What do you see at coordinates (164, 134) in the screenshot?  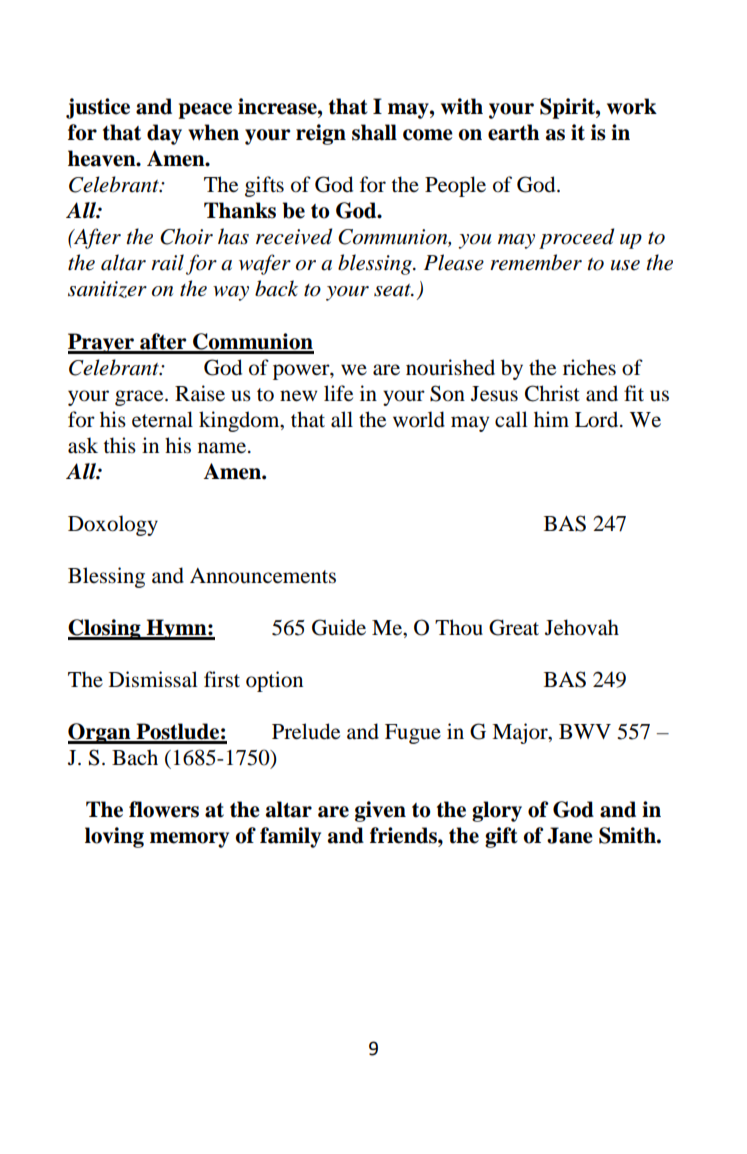 I see `day` at bounding box center [164, 134].
